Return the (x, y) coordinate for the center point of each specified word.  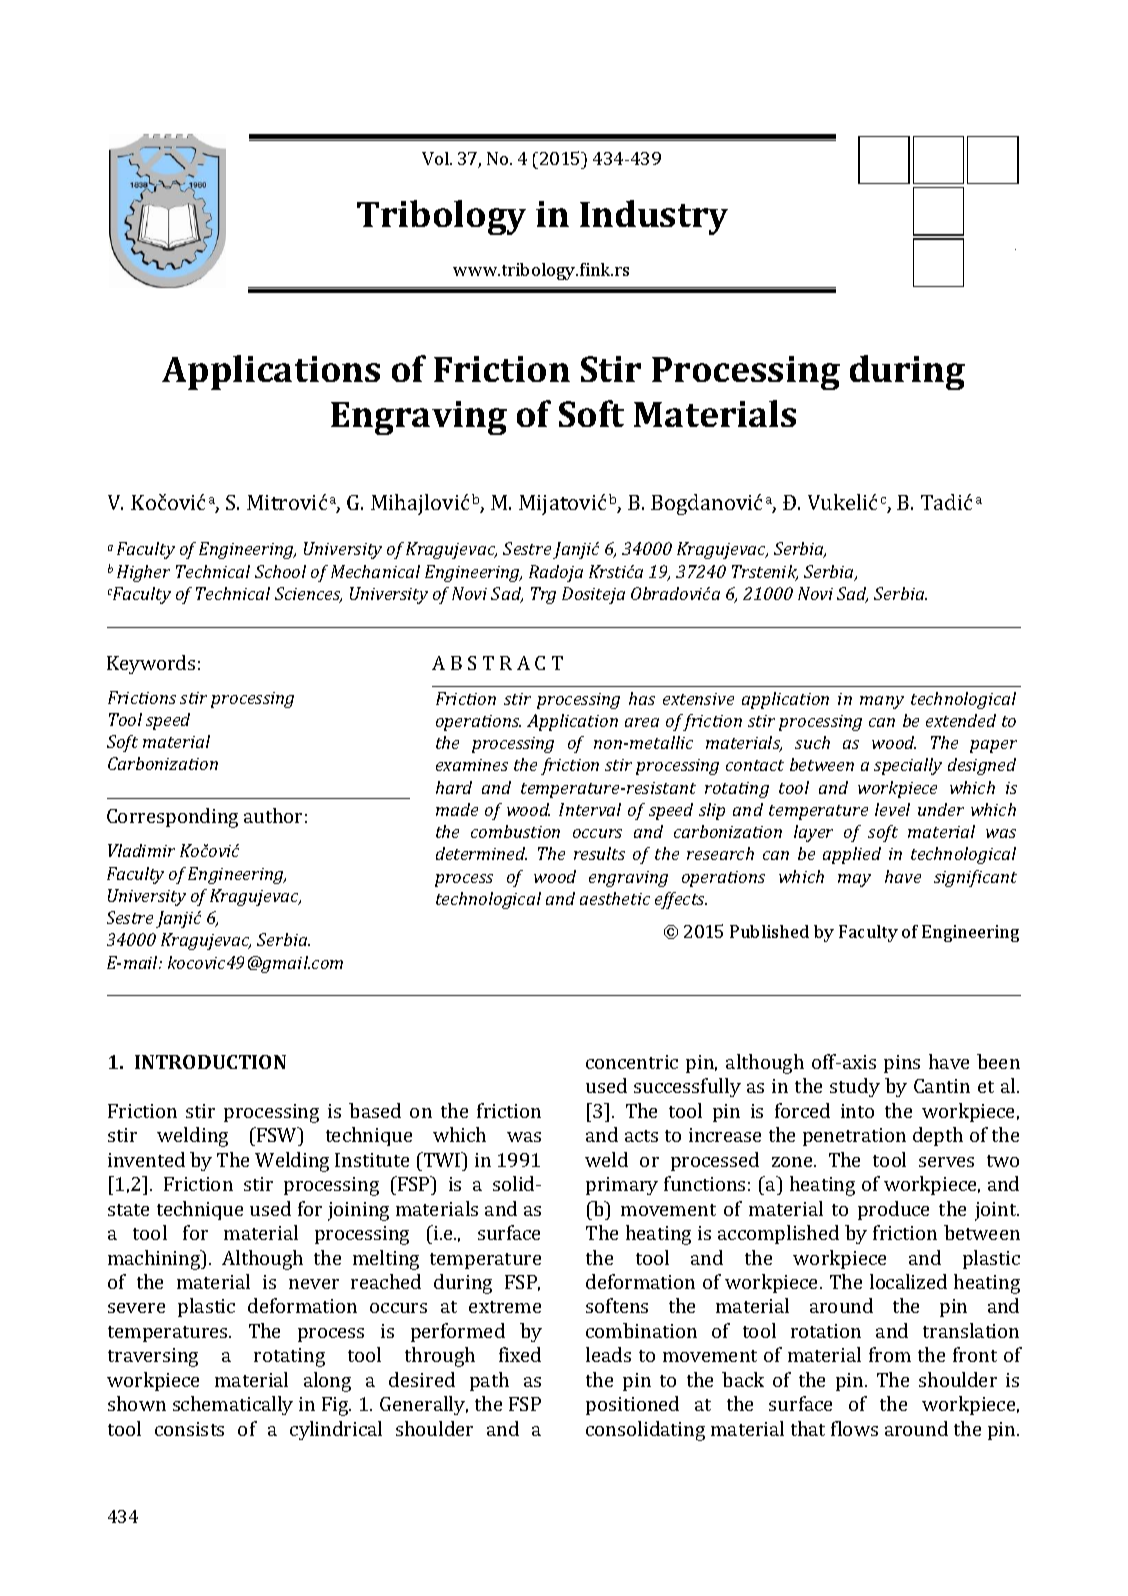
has (642, 698)
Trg (543, 595)
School (280, 571)
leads (608, 1354)
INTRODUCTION (210, 1062)
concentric (632, 1062)
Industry (654, 217)
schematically (233, 1405)
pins (902, 1064)
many (882, 702)
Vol (436, 158)
